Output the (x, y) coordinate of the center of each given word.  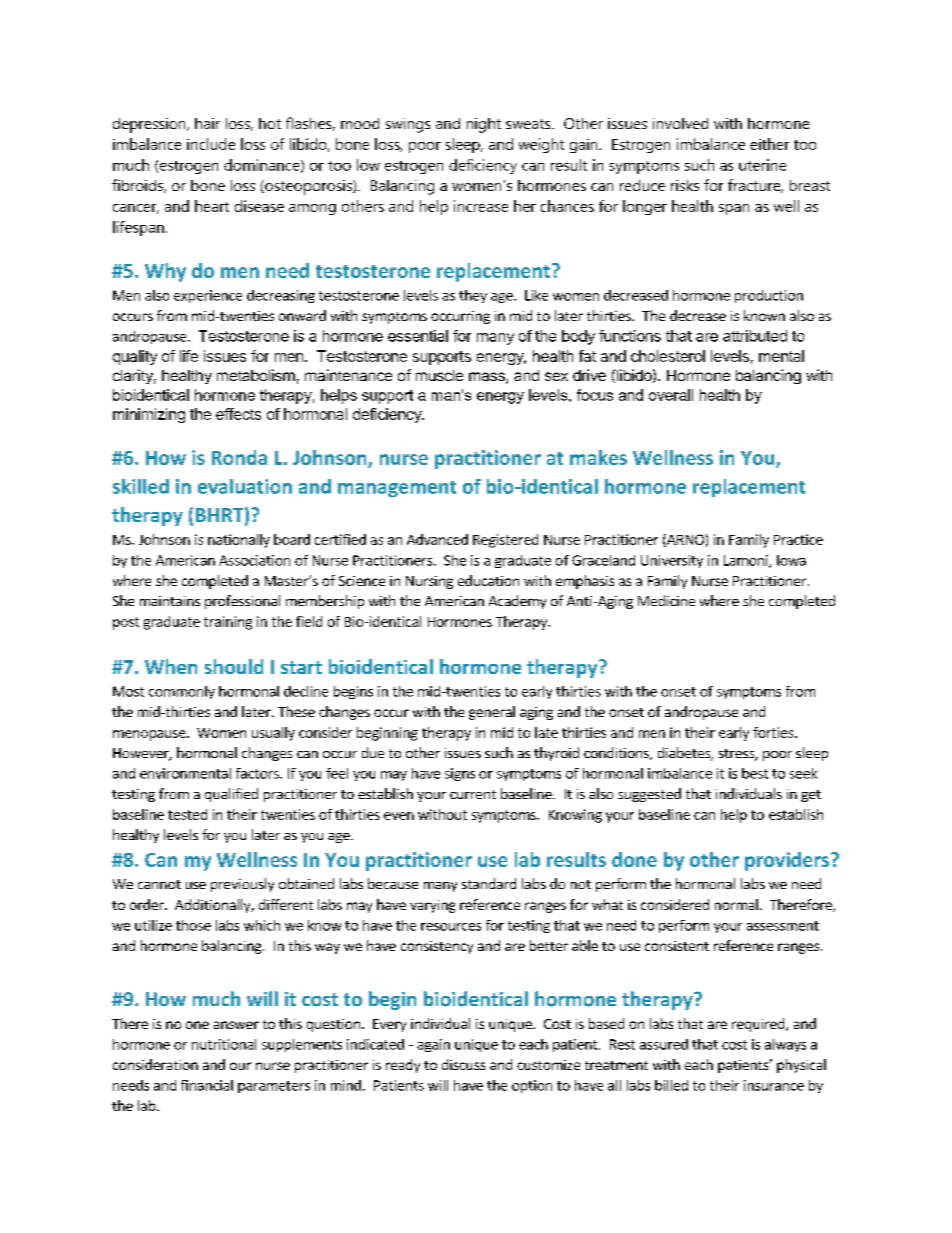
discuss (463, 1064)
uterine (762, 165)
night (484, 125)
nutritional (224, 1044)
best (755, 773)
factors (258, 773)
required (759, 1025)
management (397, 489)
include (211, 144)
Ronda (239, 457)
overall (671, 395)
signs (460, 774)
